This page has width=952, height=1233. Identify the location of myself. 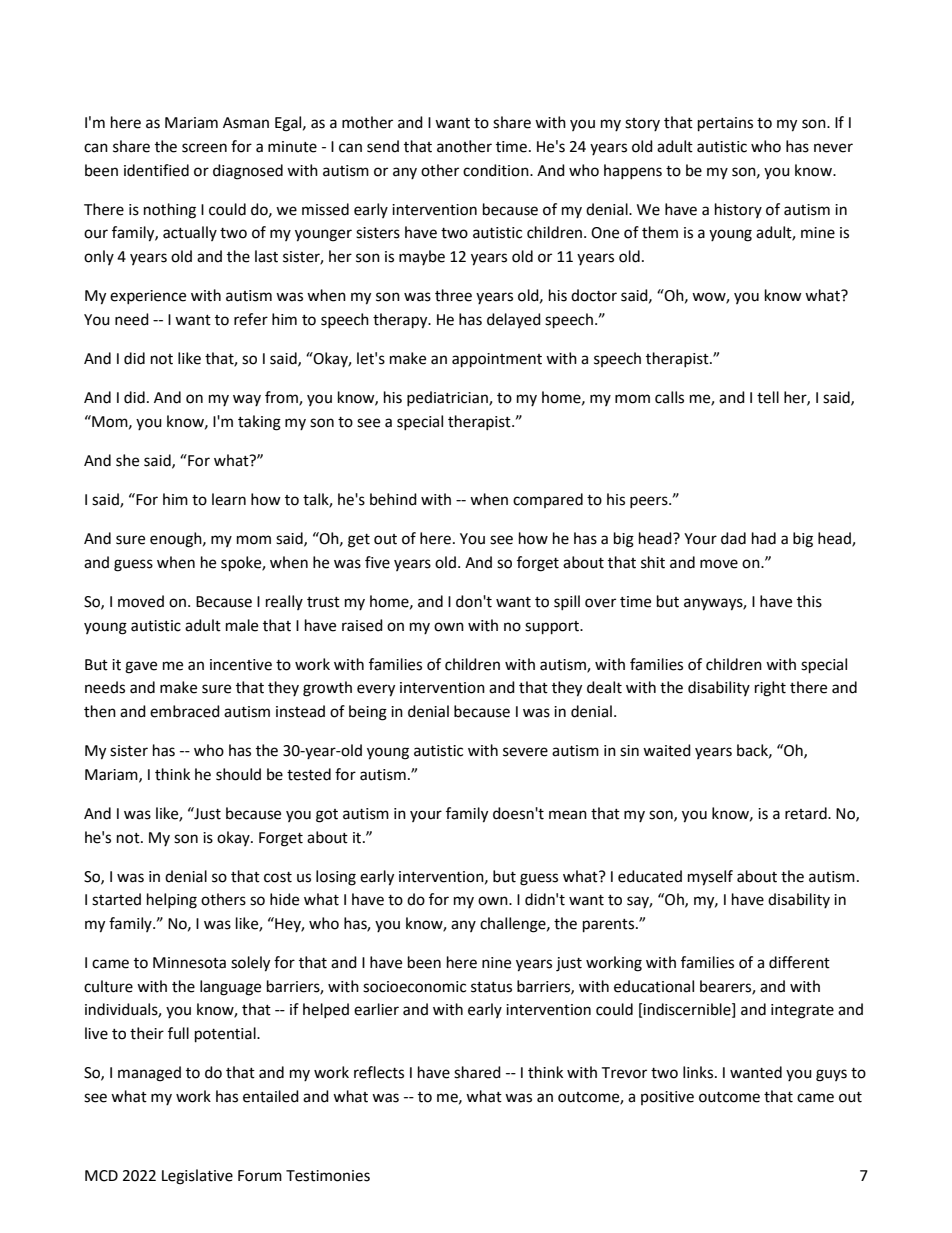
(710, 878).
